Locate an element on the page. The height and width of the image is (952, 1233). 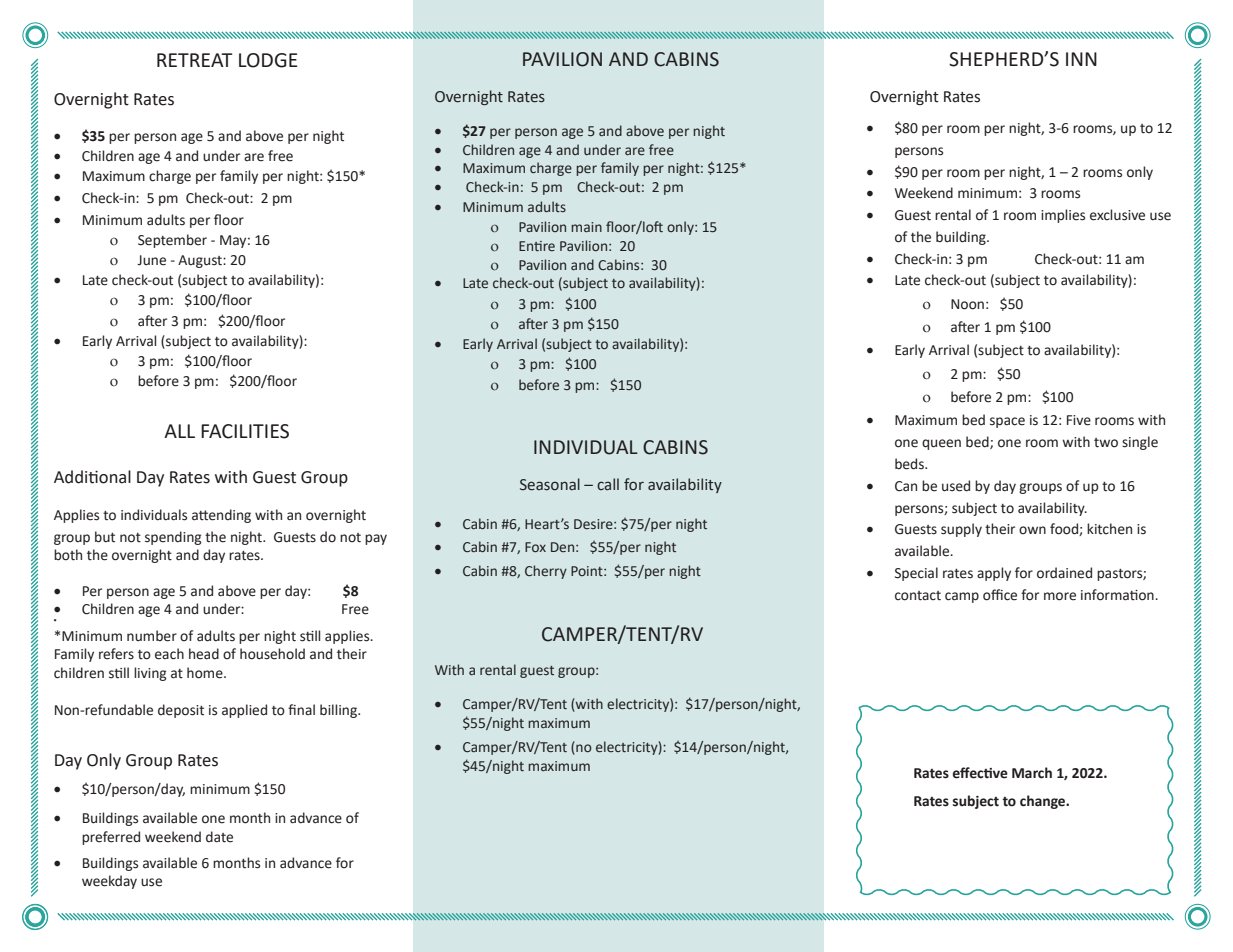
INN is located at coordinates (1081, 59).
